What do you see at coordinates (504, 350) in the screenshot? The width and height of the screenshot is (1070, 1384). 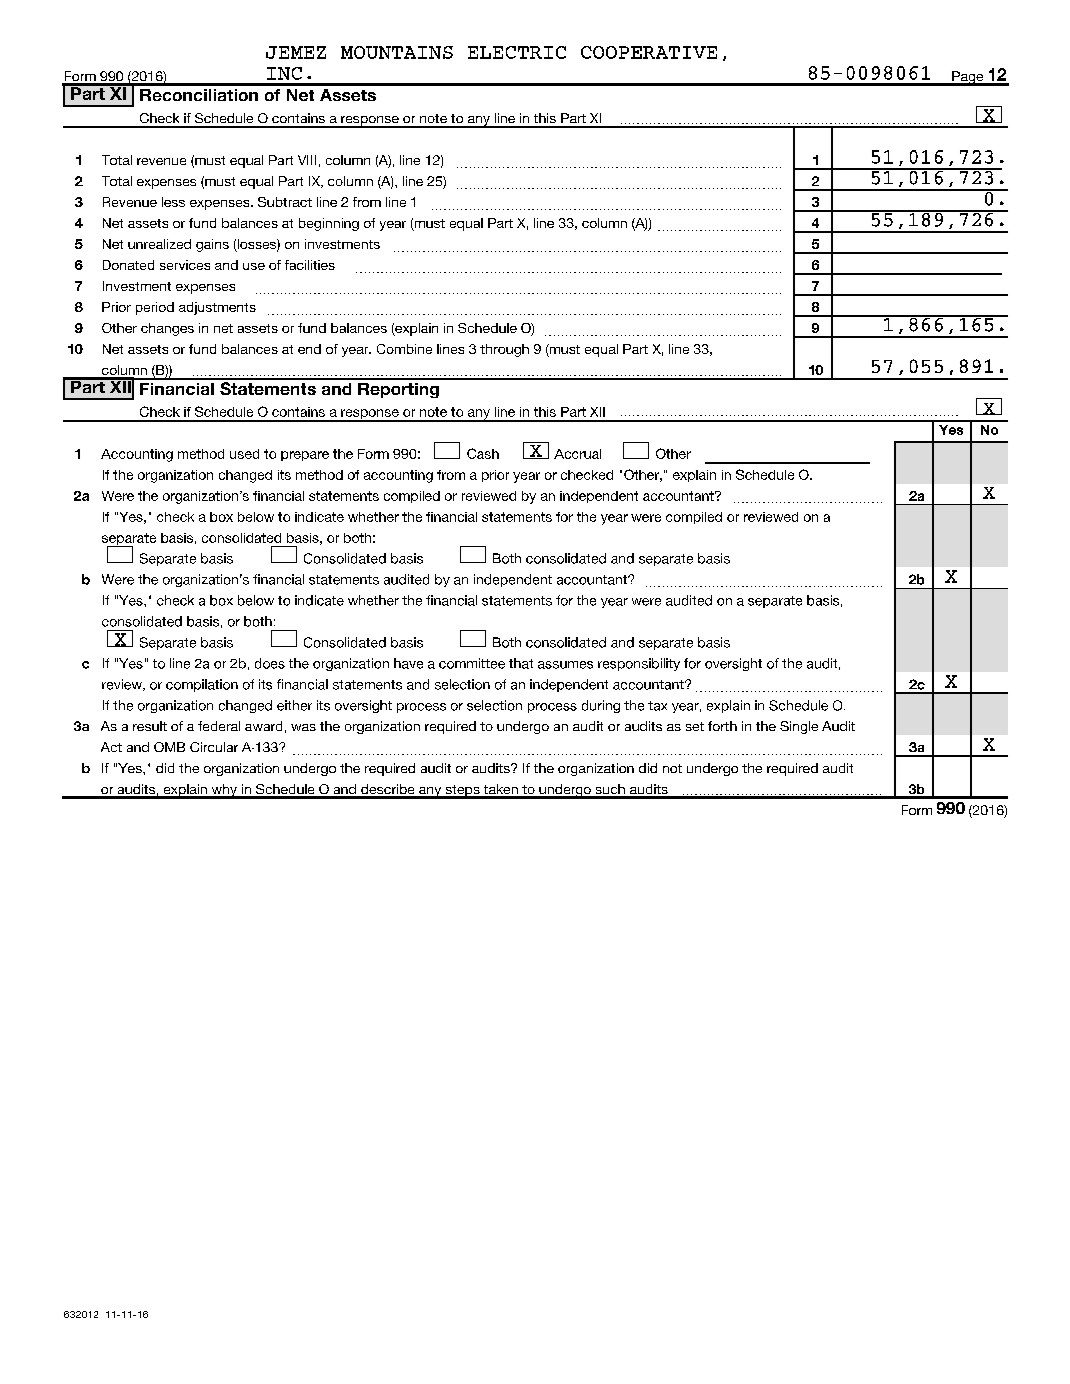 I see `through` at bounding box center [504, 350].
